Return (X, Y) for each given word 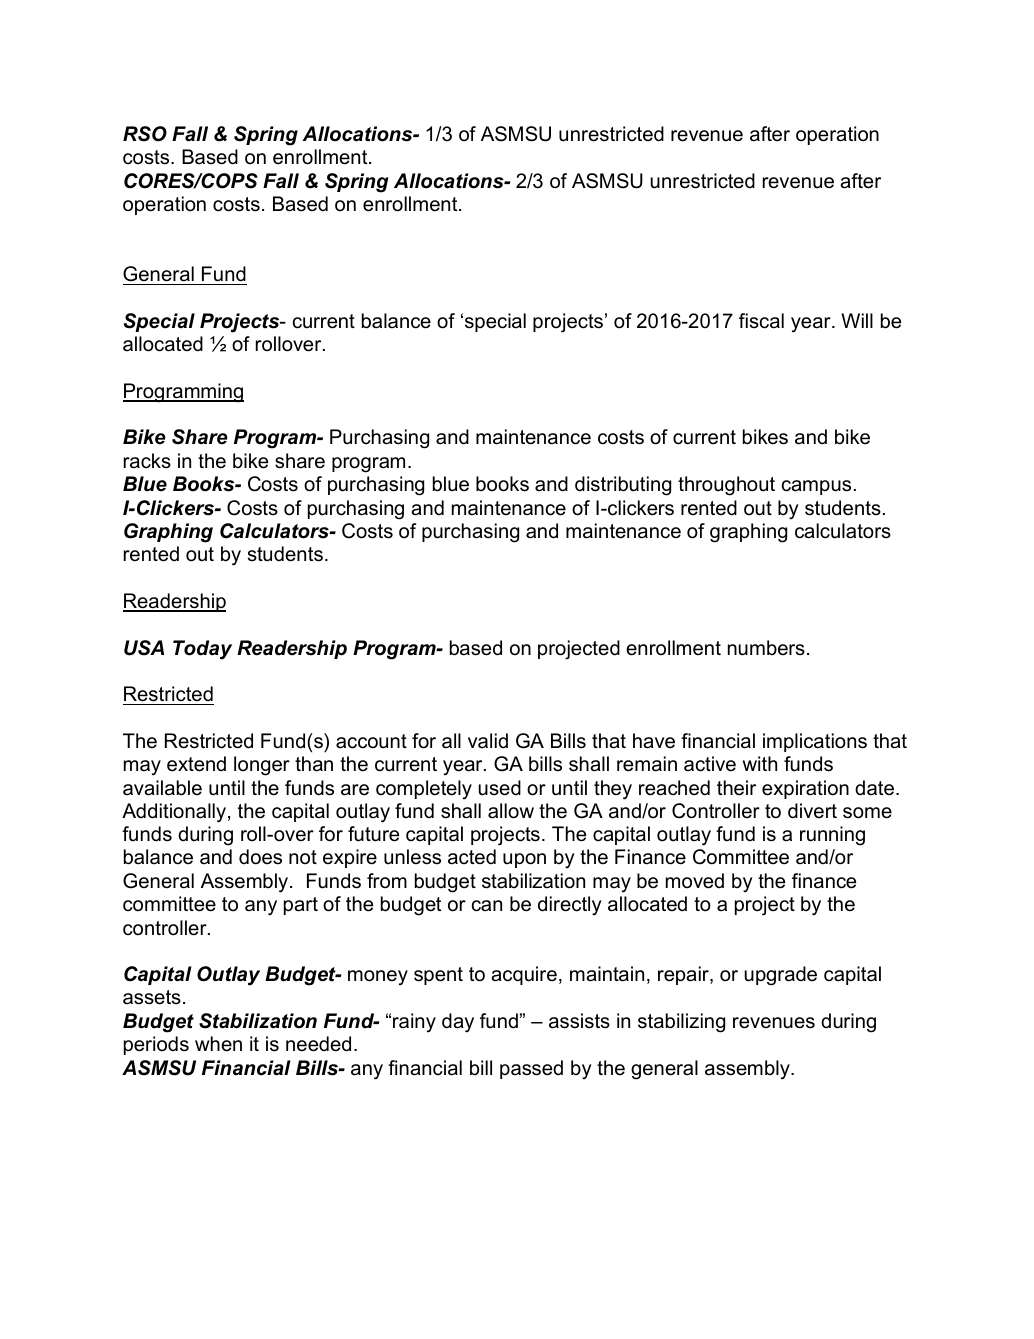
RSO (145, 134)
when (218, 1044)
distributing (623, 486)
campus (816, 487)
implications (815, 742)
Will (857, 320)
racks (147, 461)
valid (488, 741)
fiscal (761, 321)
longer (262, 766)
